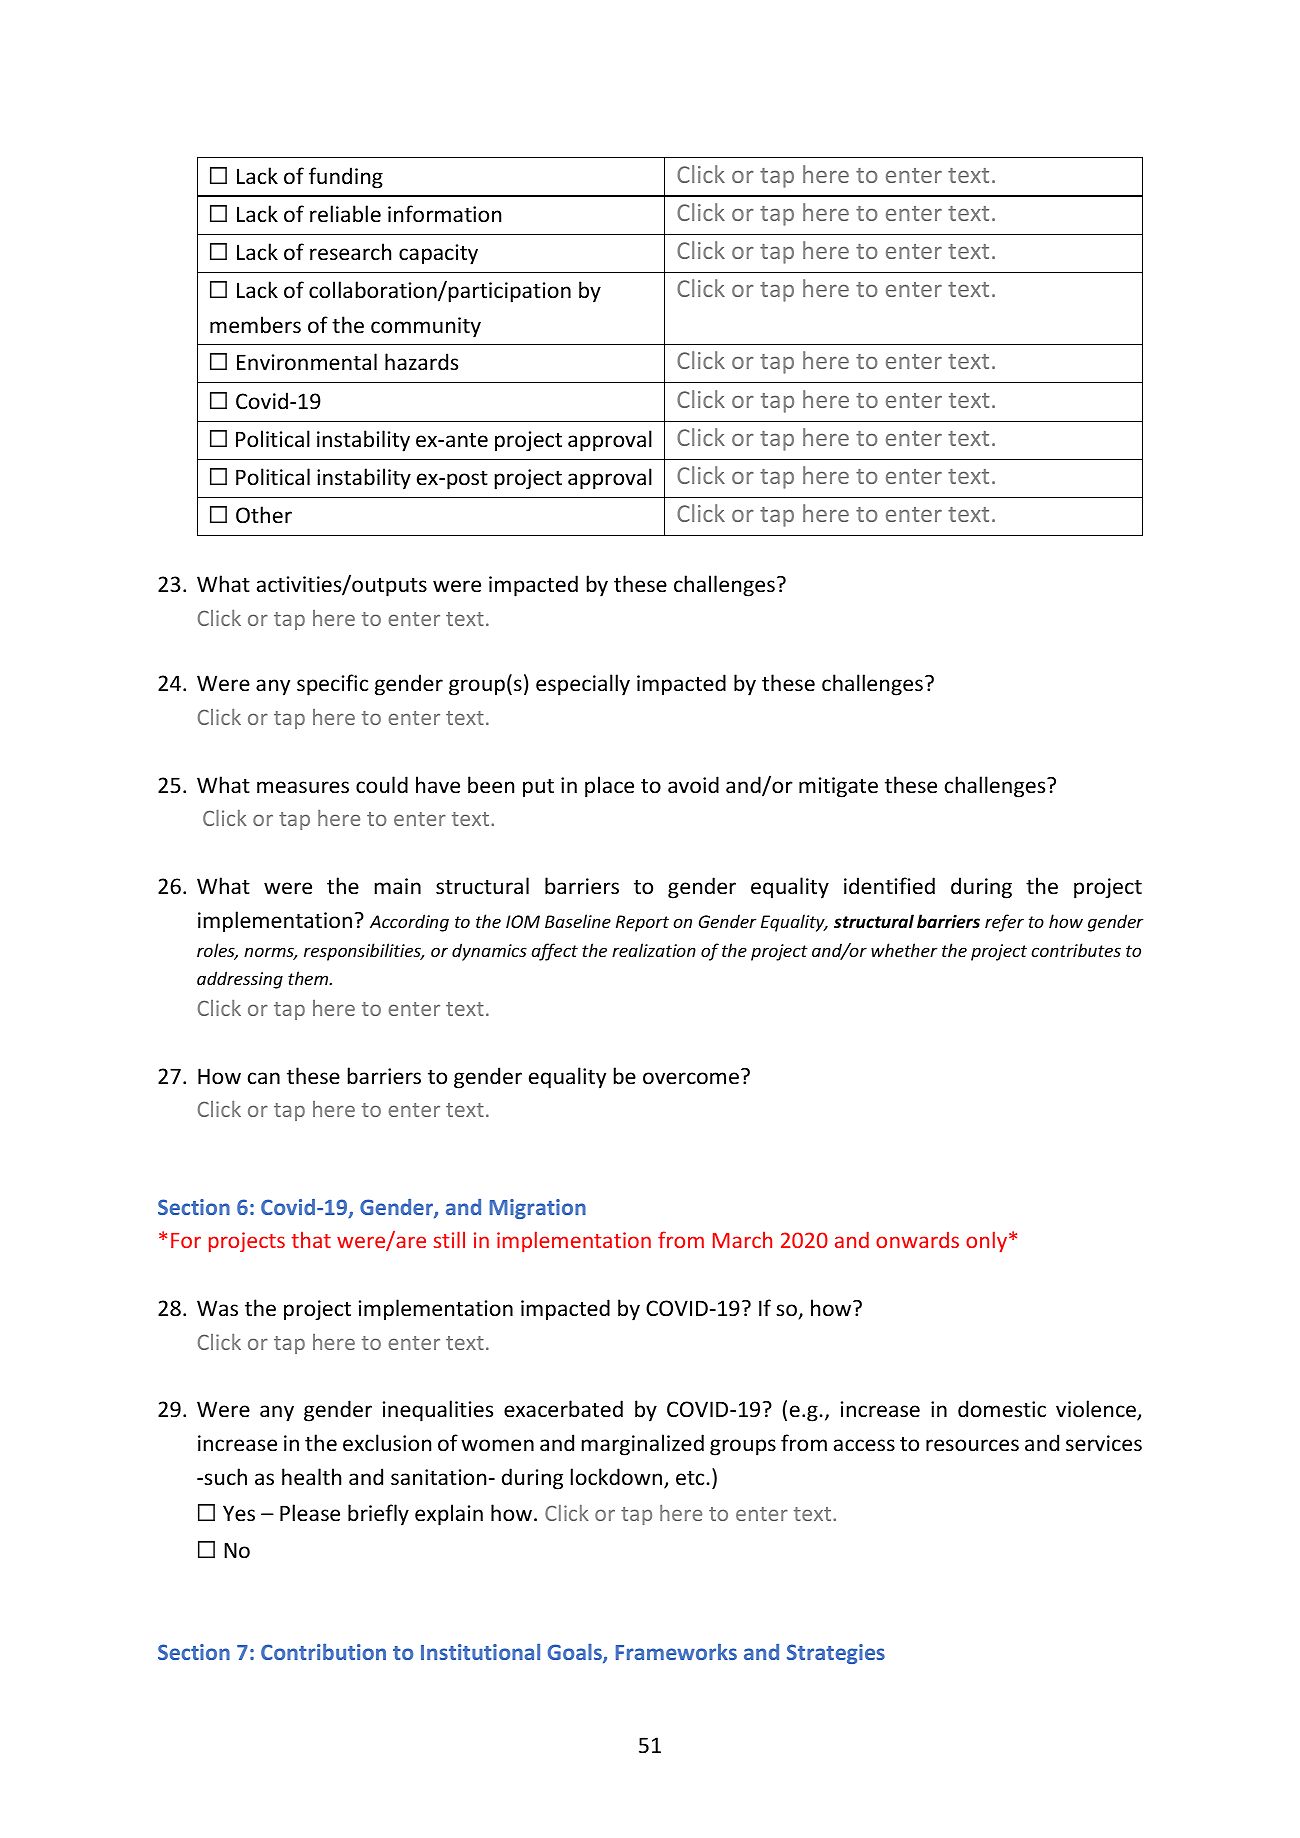 The image size is (1300, 1838). I want to click on Contribution, so click(323, 1652).
